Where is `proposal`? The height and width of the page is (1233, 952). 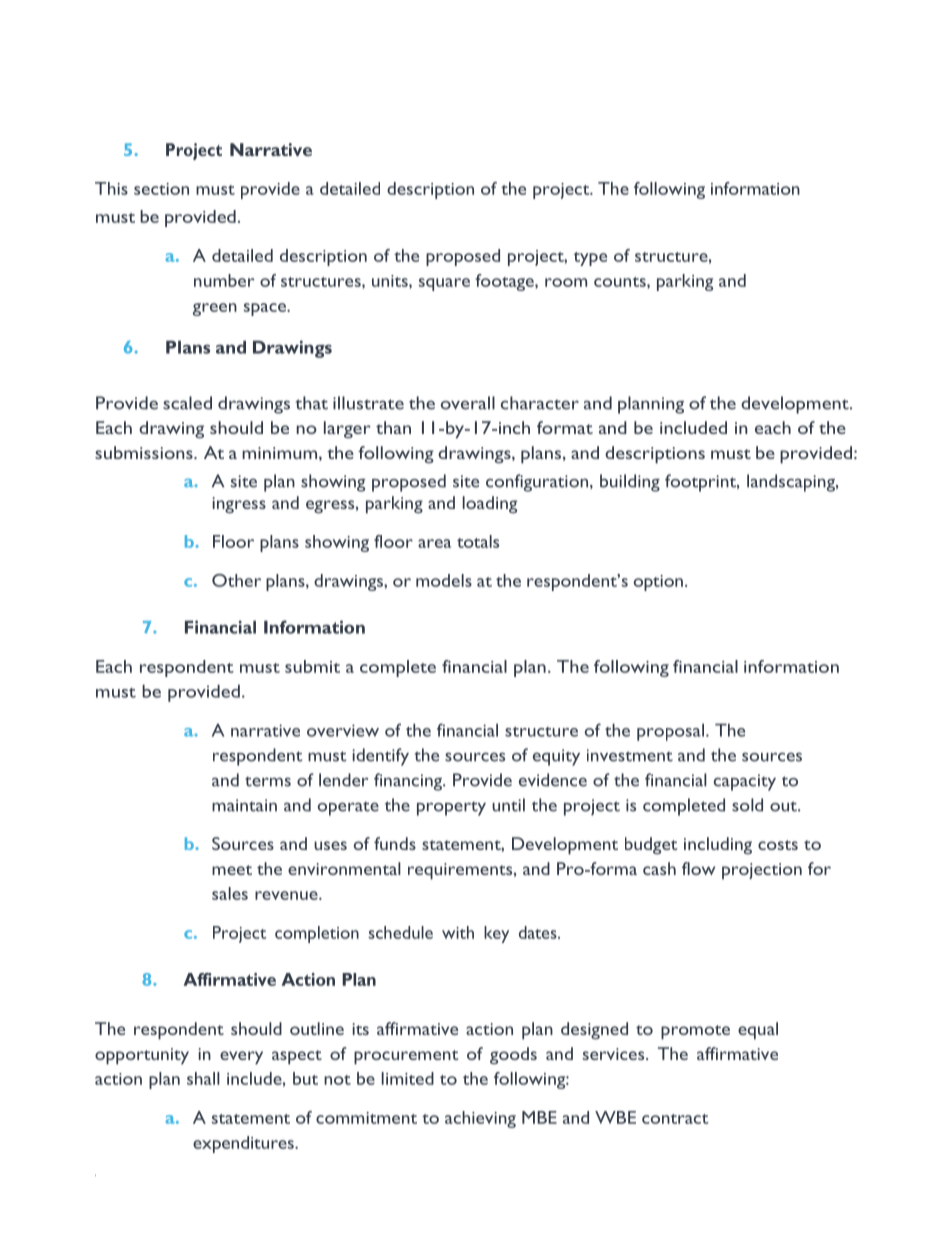
proposal is located at coordinates (670, 732).
